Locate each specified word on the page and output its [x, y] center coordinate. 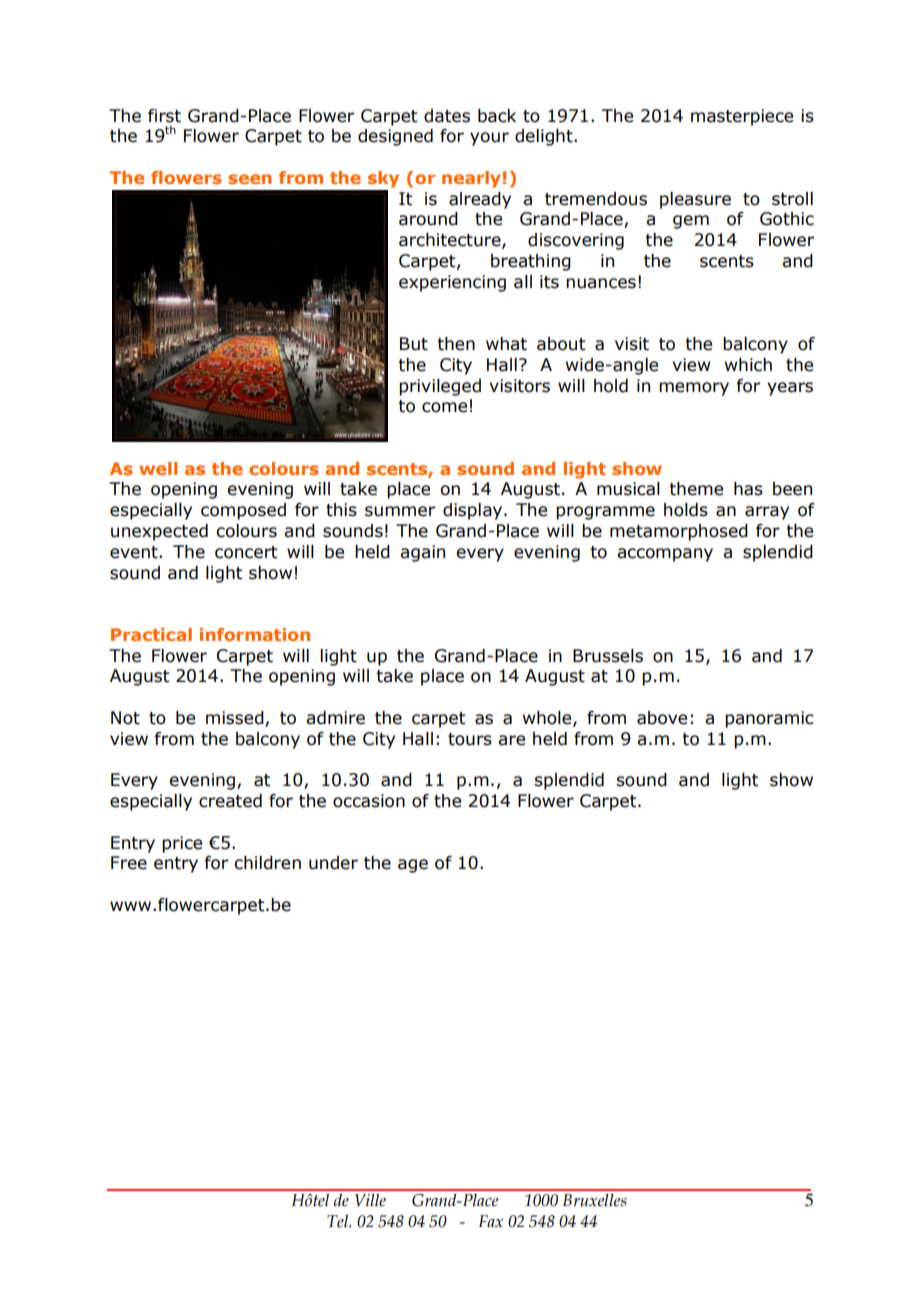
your [489, 139]
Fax [491, 1221]
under [333, 863]
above [662, 718]
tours [470, 739]
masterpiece [742, 117]
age [413, 866]
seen [250, 179]
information [255, 634]
